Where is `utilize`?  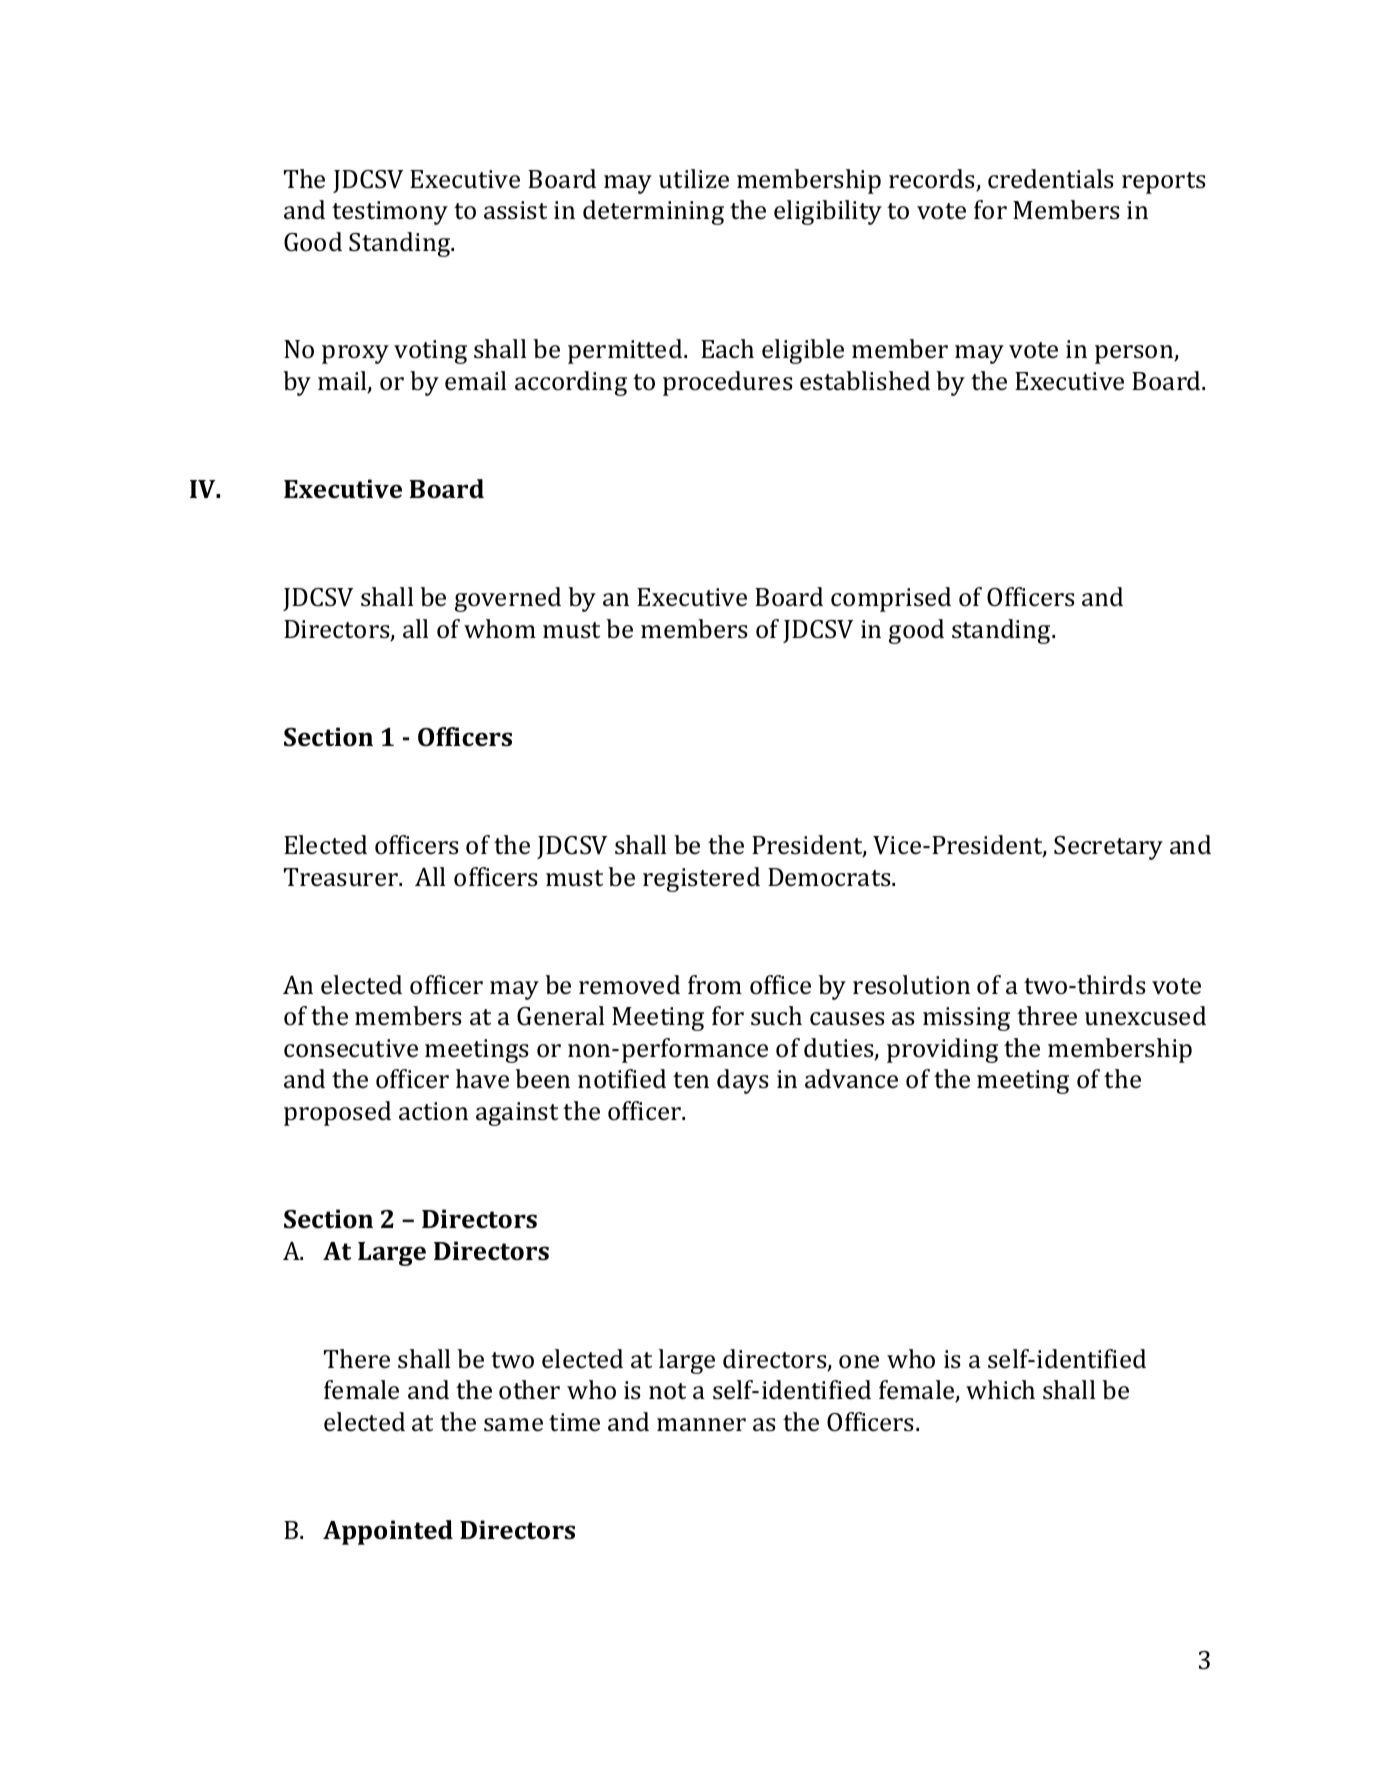
utilize is located at coordinates (694, 179).
